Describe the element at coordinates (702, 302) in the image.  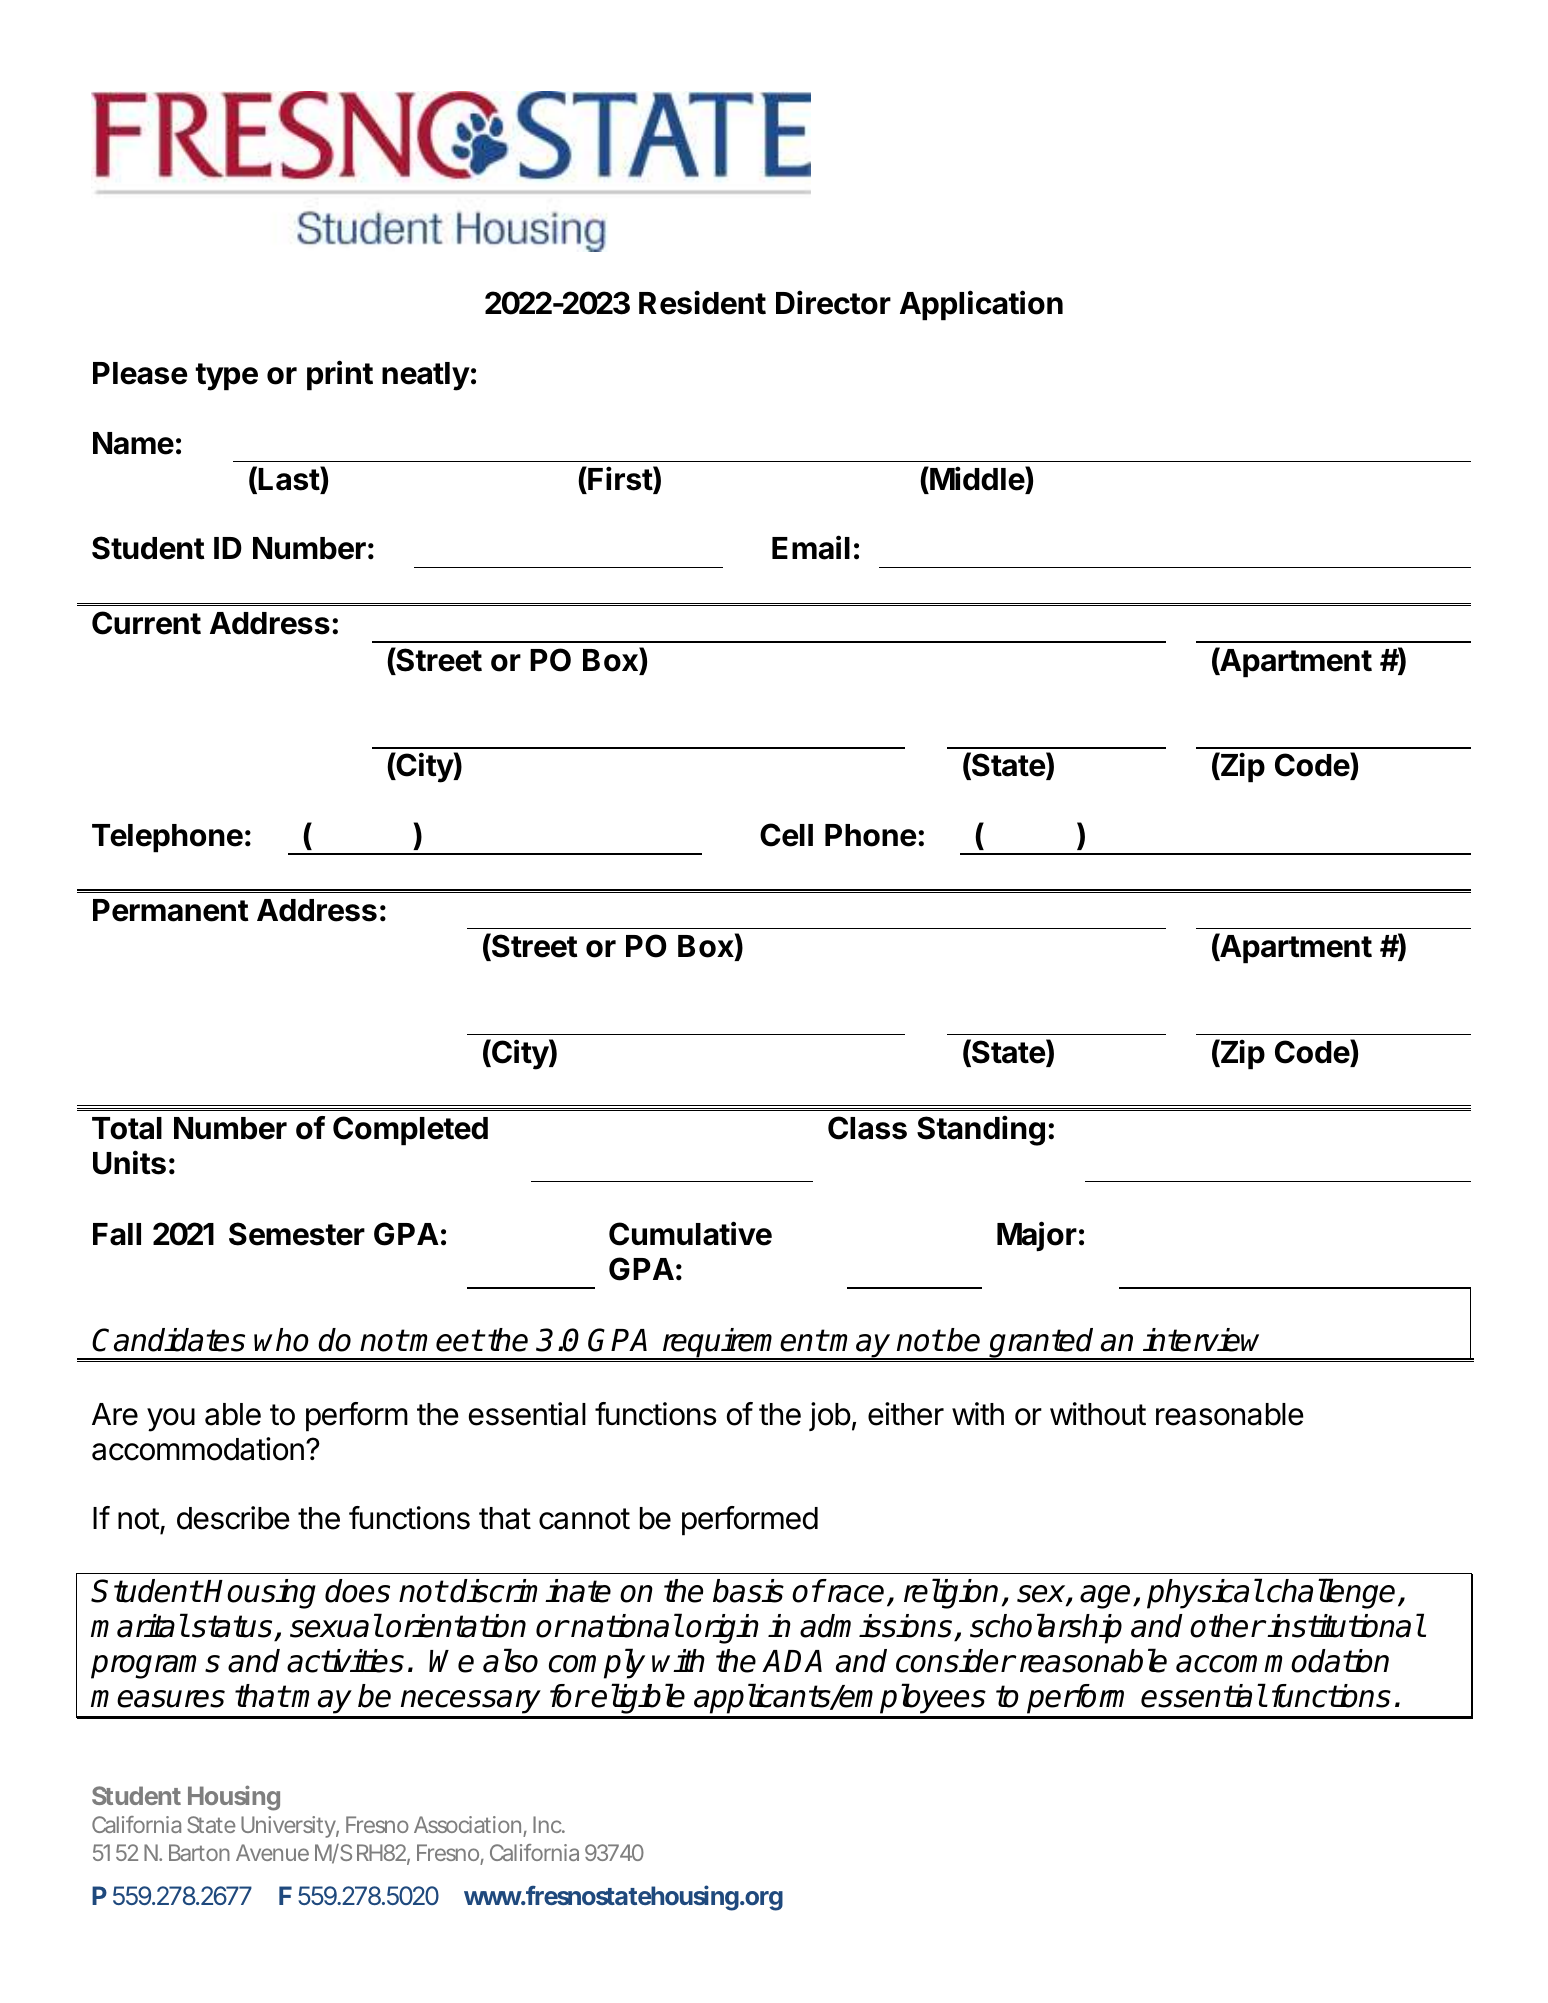
I see `Resident` at that location.
